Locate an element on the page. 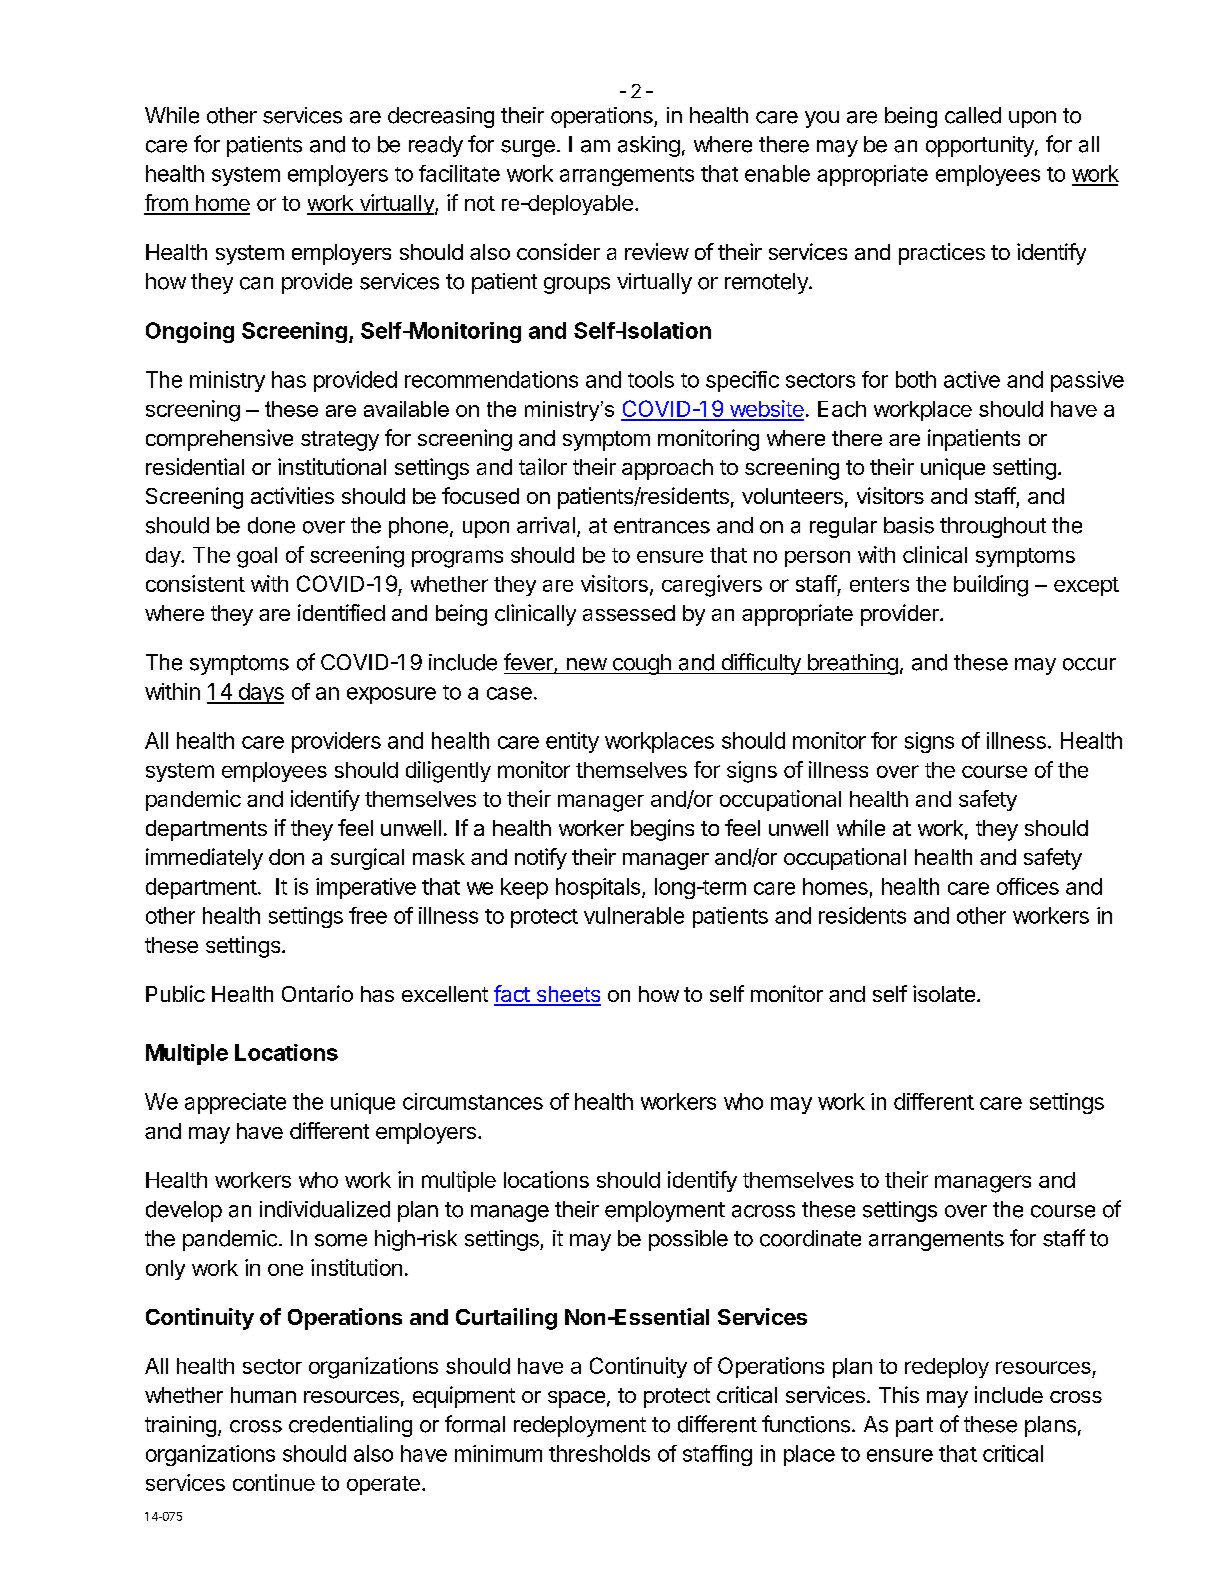 Image resolution: width=1227 pixels, height=1588 pixels. asking is located at coordinates (649, 146).
